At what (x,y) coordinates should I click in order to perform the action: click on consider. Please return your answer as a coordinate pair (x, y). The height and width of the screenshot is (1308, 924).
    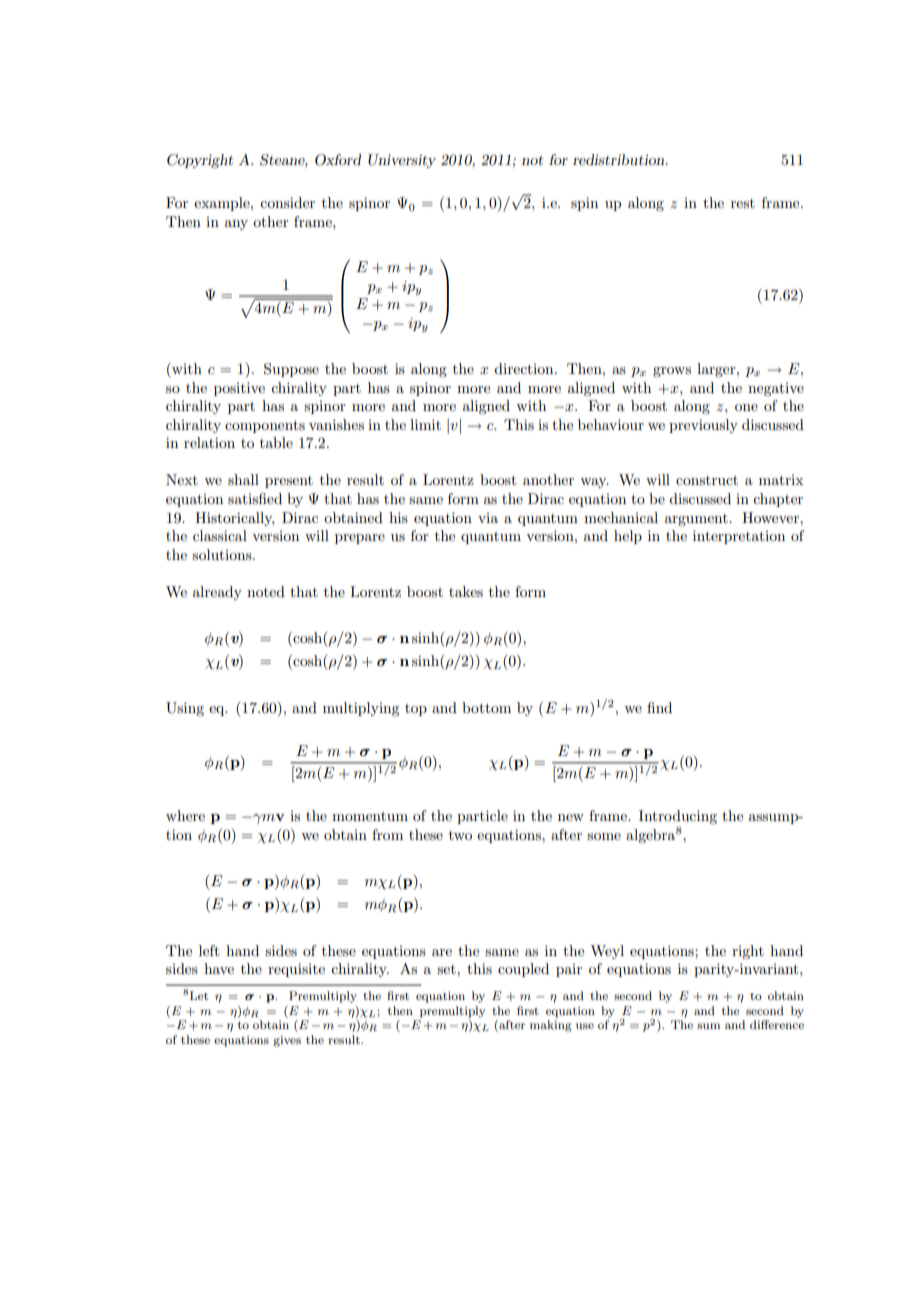
    Looking at the image, I should click on (287, 202).
